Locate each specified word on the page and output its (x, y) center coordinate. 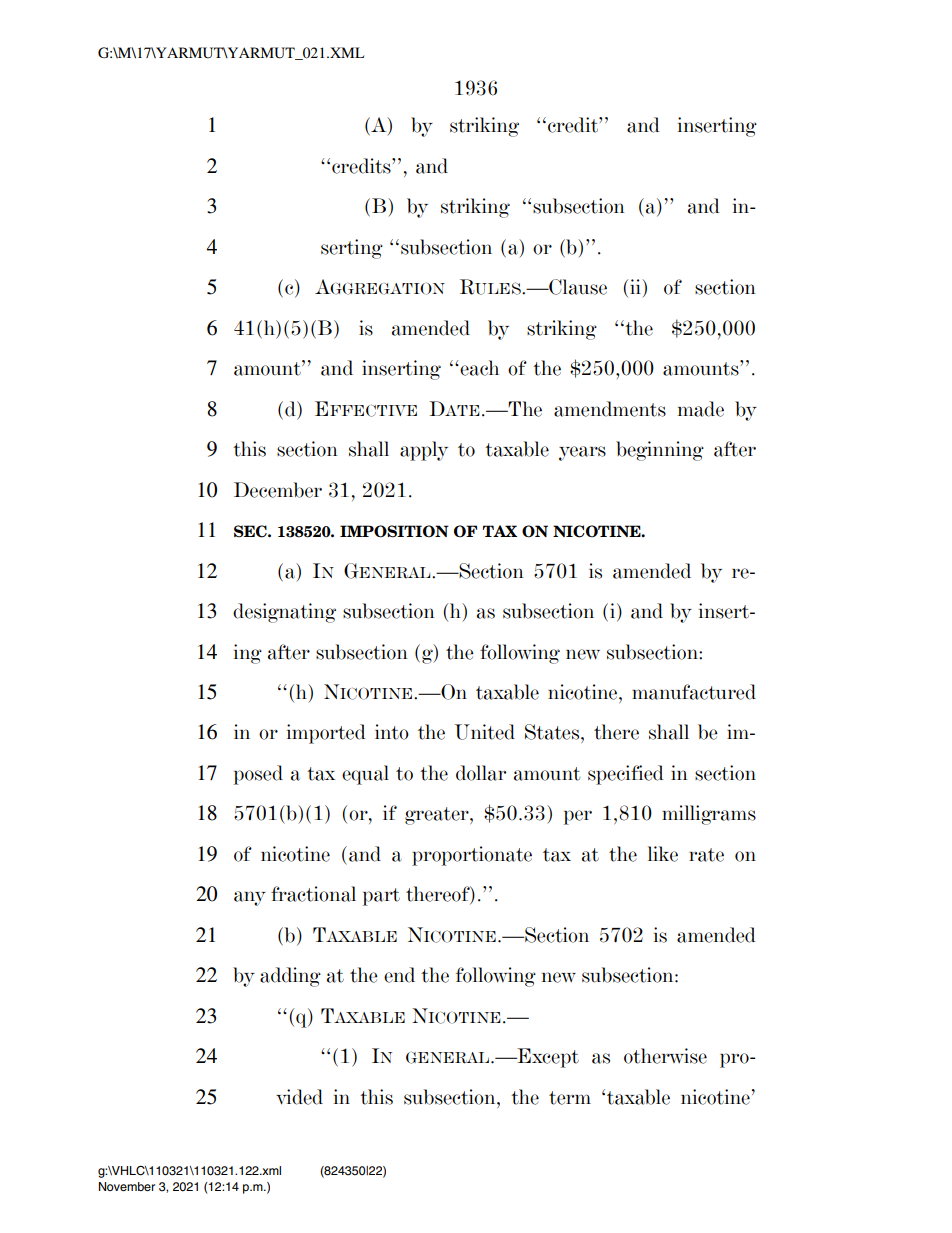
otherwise (665, 1056)
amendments (610, 409)
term (570, 1098)
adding (290, 977)
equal (365, 775)
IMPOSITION (394, 531)
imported (326, 734)
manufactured (694, 692)
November (127, 1186)
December (278, 490)
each (478, 368)
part (381, 897)
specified (626, 775)
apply (424, 451)
